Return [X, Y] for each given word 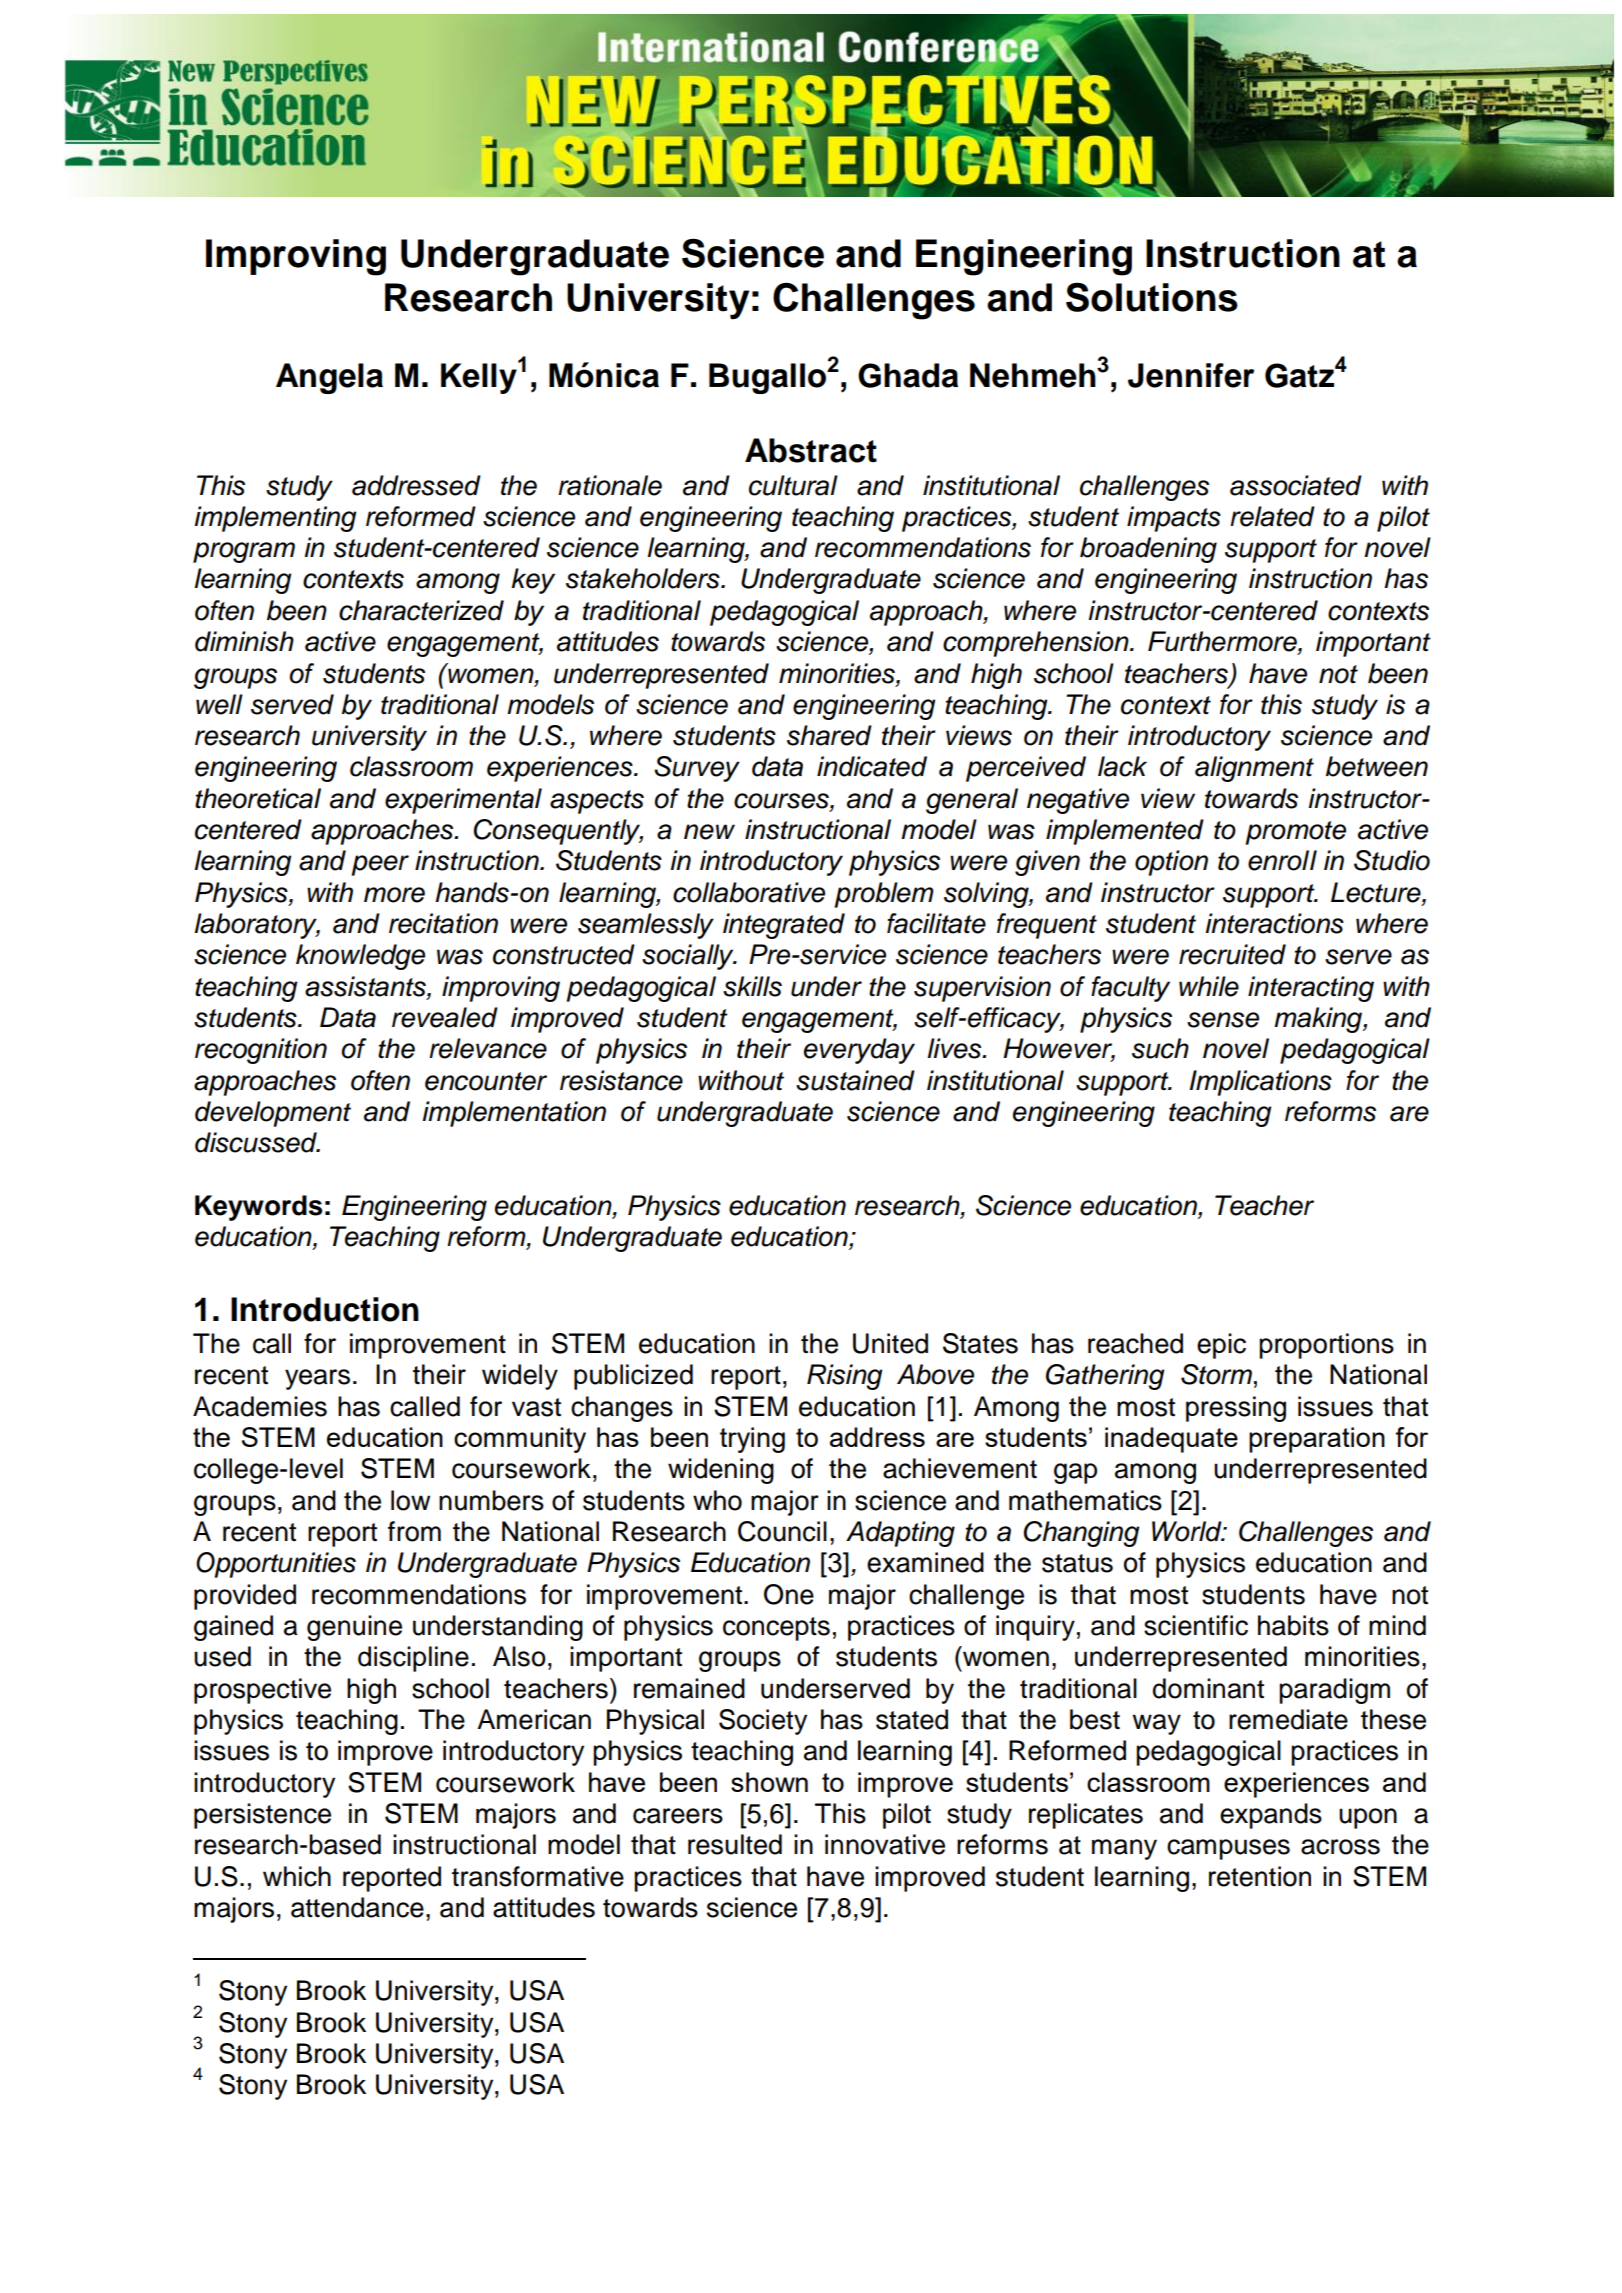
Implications [1260, 1083]
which [297, 1876]
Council [782, 1531]
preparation [1317, 1440]
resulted [735, 1844]
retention [1260, 1876]
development [273, 1114]
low [410, 1500]
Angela [329, 378]
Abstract [811, 450]
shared [829, 735]
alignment [1254, 769]
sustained [855, 1080]
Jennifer [1191, 375]
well [219, 704]
